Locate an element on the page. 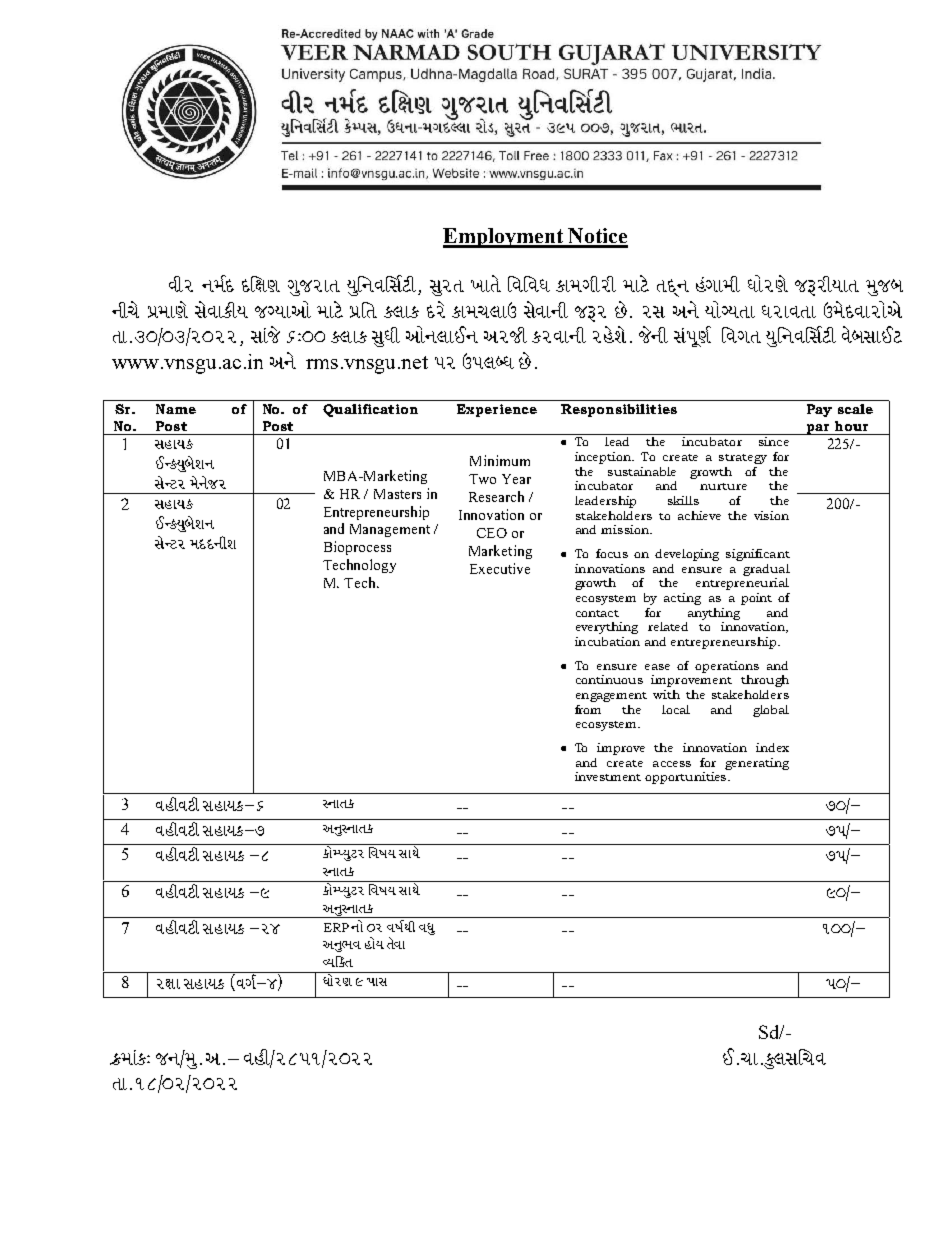  Pay is located at coordinates (819, 410).
